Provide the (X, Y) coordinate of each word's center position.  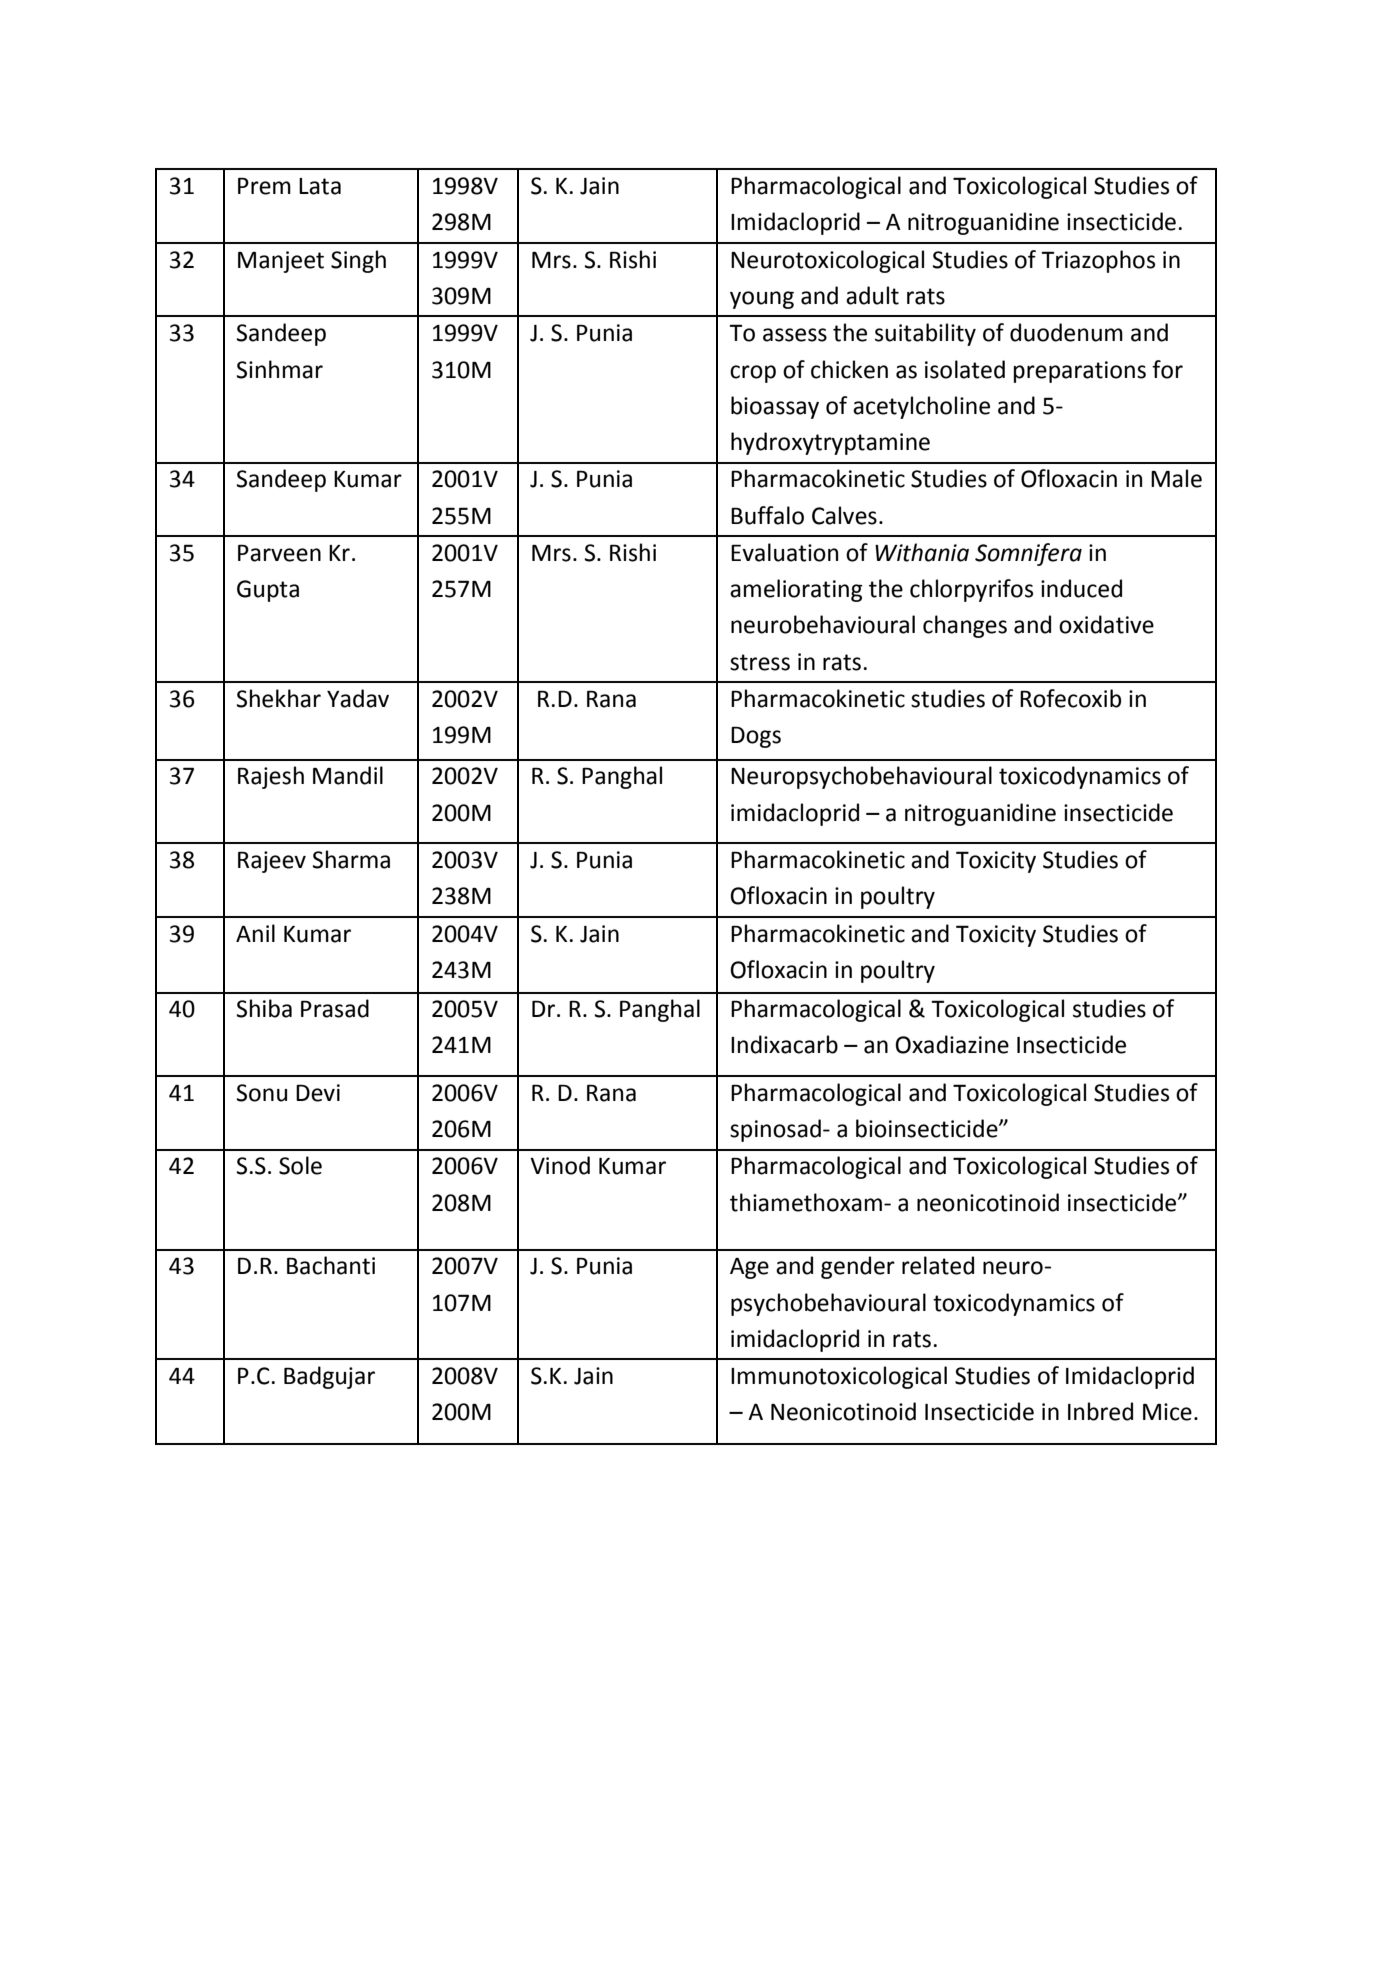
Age (749, 1268)
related (938, 1265)
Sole (300, 1165)
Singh (358, 261)
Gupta (268, 591)
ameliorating (796, 590)
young (762, 300)
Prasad (335, 1008)
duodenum (1066, 332)
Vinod (560, 1165)
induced (1081, 588)
